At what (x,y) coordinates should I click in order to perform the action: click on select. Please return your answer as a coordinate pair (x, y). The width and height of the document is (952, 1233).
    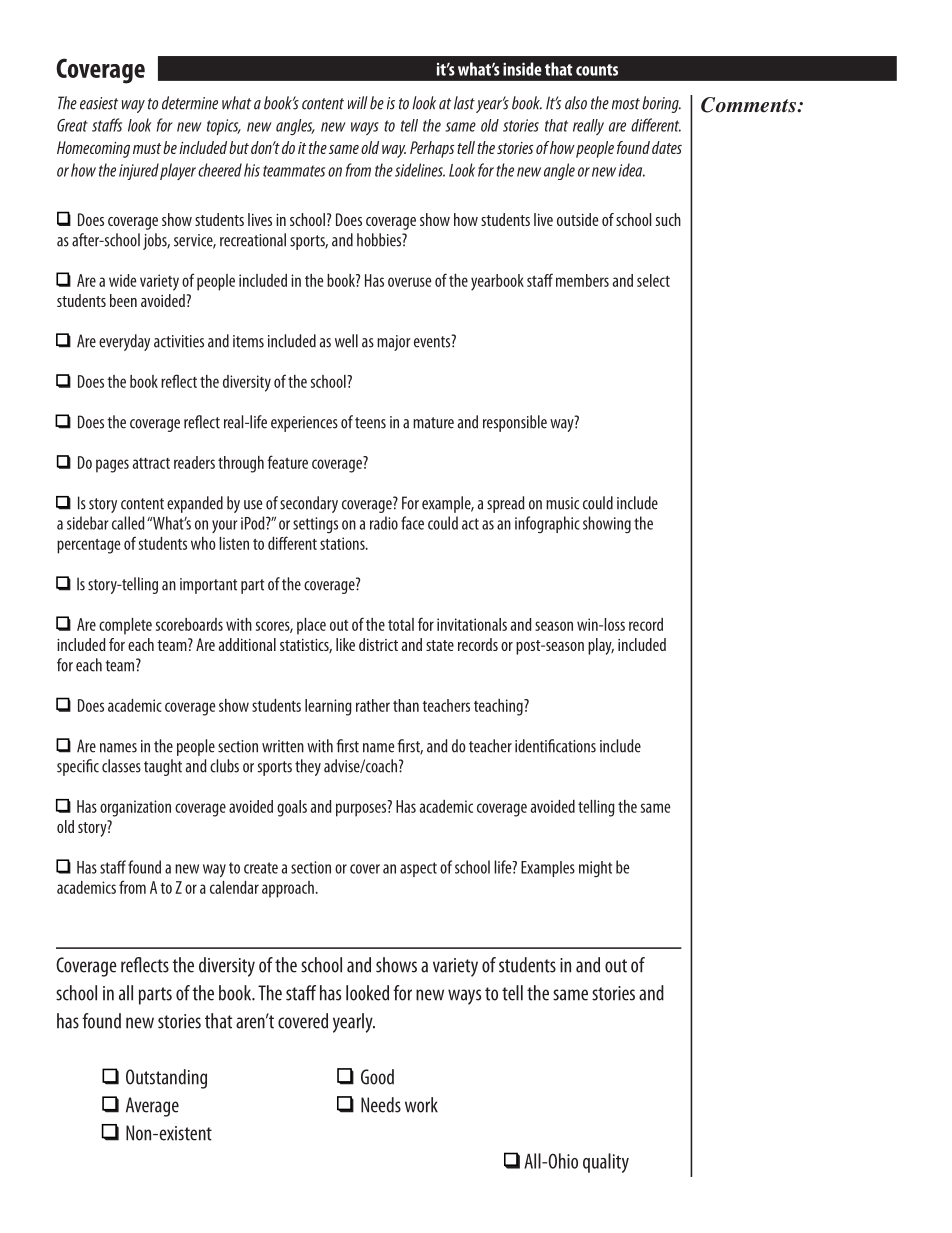
    Looking at the image, I should click on (653, 280).
